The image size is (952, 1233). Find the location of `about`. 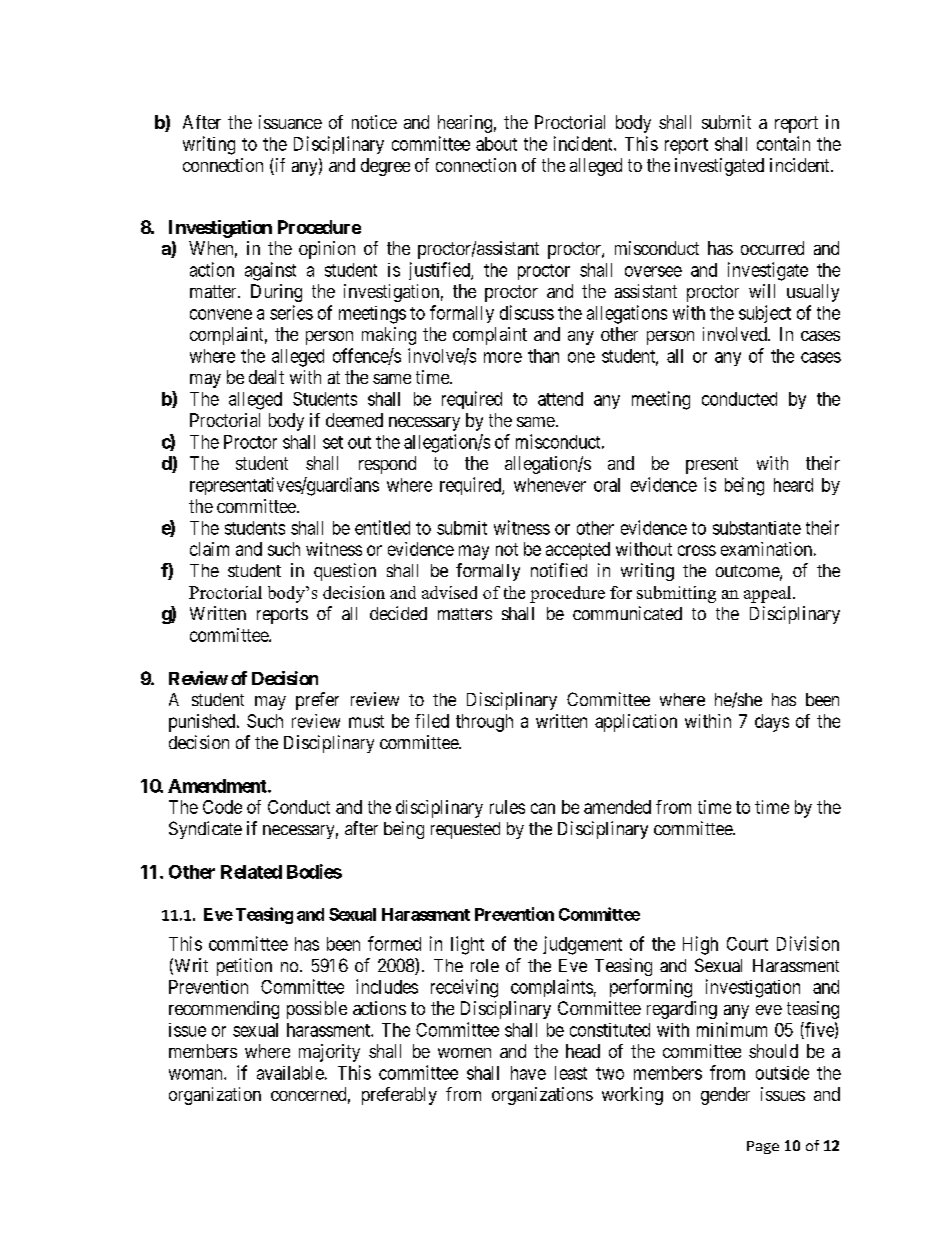

about is located at coordinates (496, 144).
